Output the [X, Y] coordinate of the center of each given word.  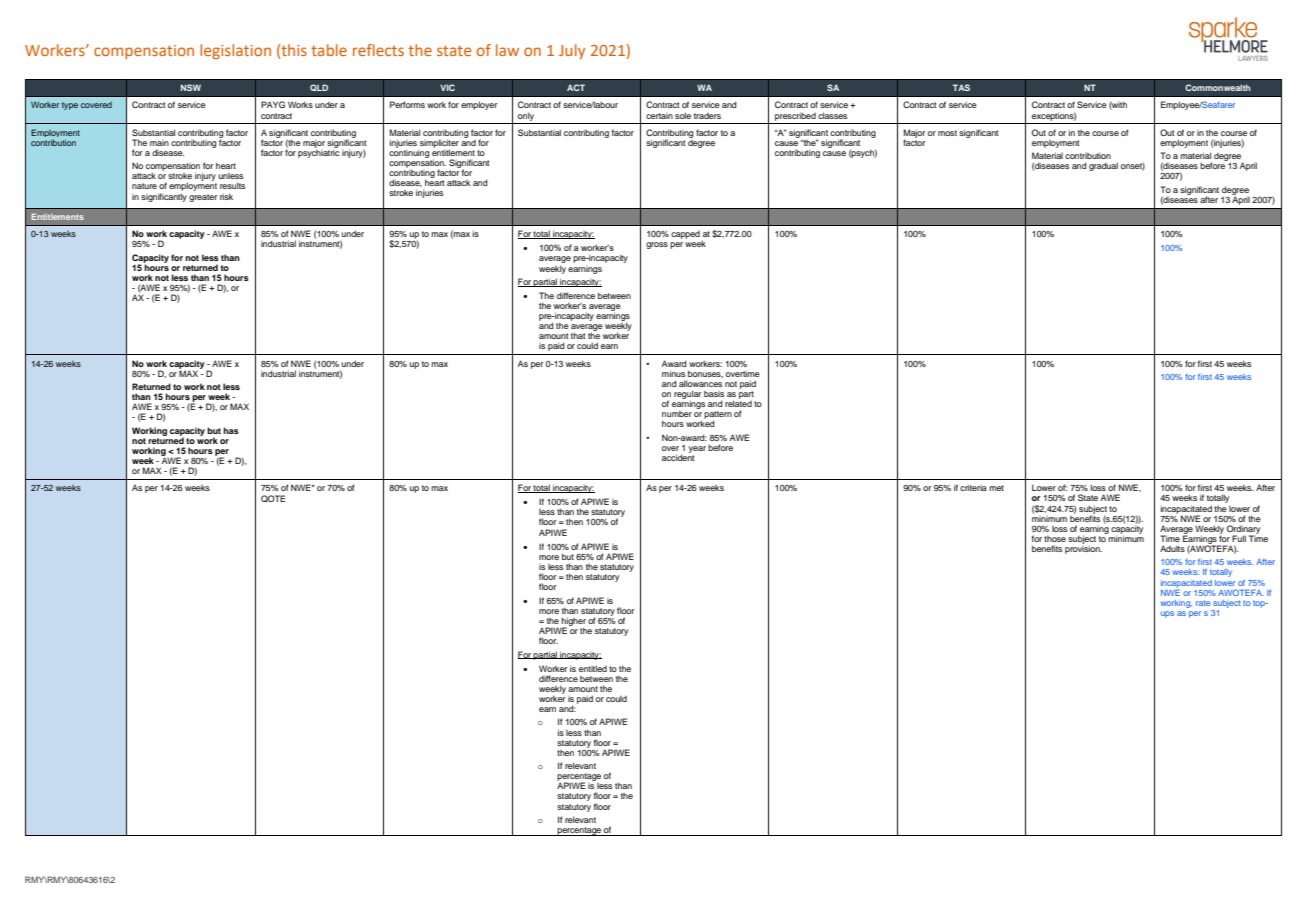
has [231, 430]
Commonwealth [1217, 87]
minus [673, 373]
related [738, 402]
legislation [235, 51]
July [572, 51]
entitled [593, 668]
